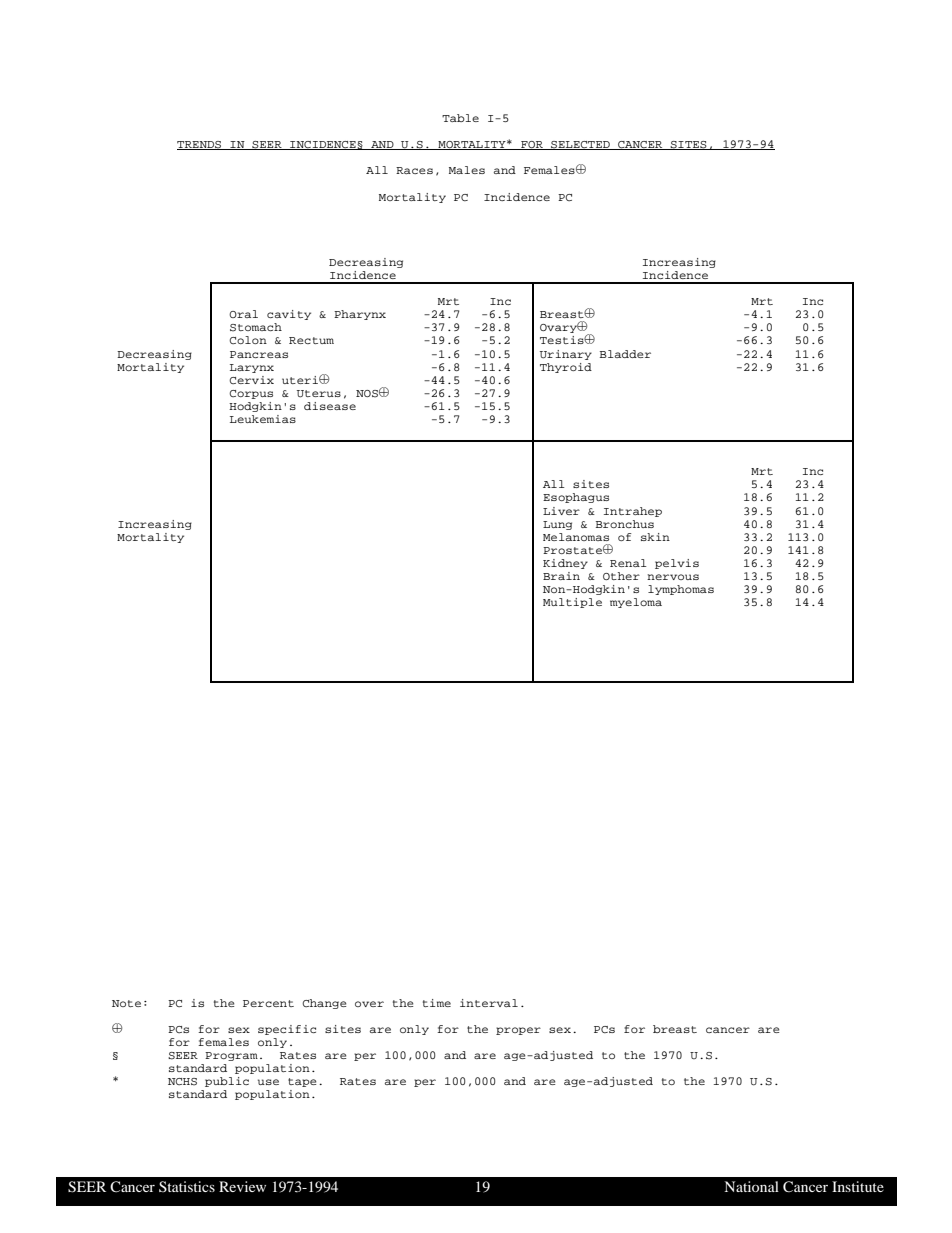 The image size is (952, 1233). What do you see at coordinates (460, 118) in the document?
I see `Table` at bounding box center [460, 118].
